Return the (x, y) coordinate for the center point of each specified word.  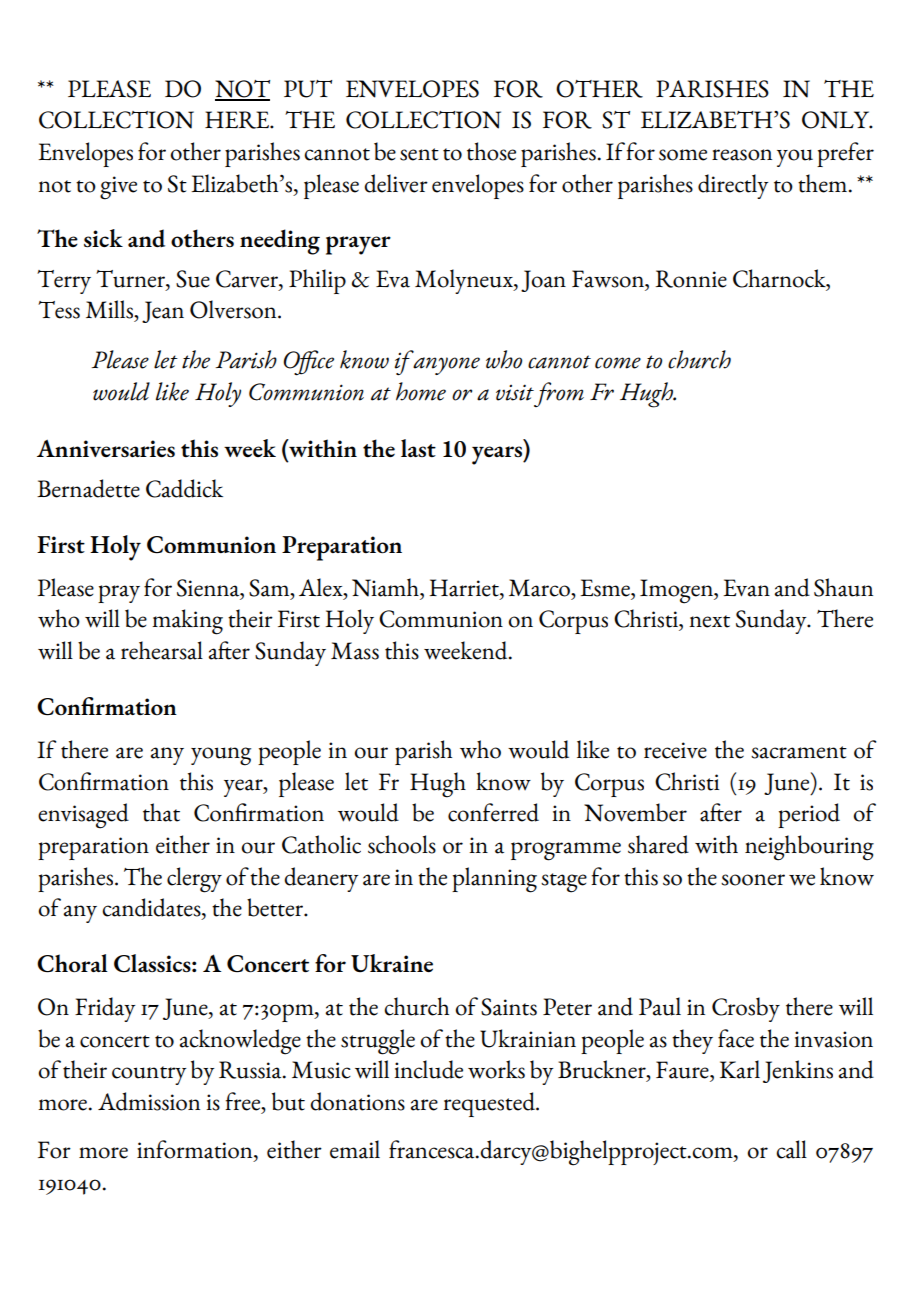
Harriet (465, 589)
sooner (753, 880)
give (118, 188)
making (187, 622)
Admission (149, 1101)
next (709, 621)
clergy (194, 880)
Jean (163, 312)
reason (742, 155)
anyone (446, 366)
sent (419, 154)
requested (490, 1104)
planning (494, 880)
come (618, 363)
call (791, 1149)
